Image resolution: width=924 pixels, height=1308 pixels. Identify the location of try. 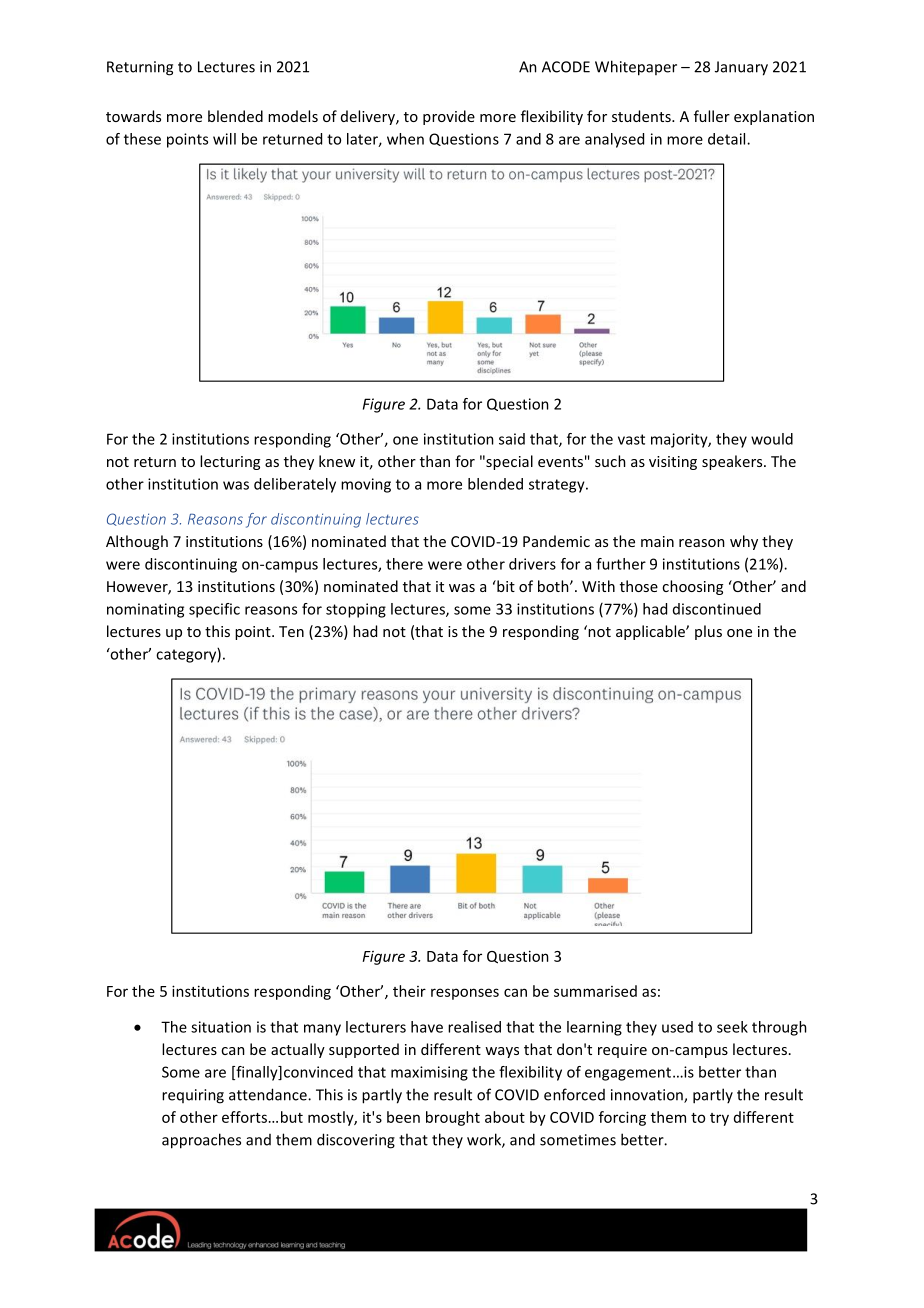
(719, 1119).
